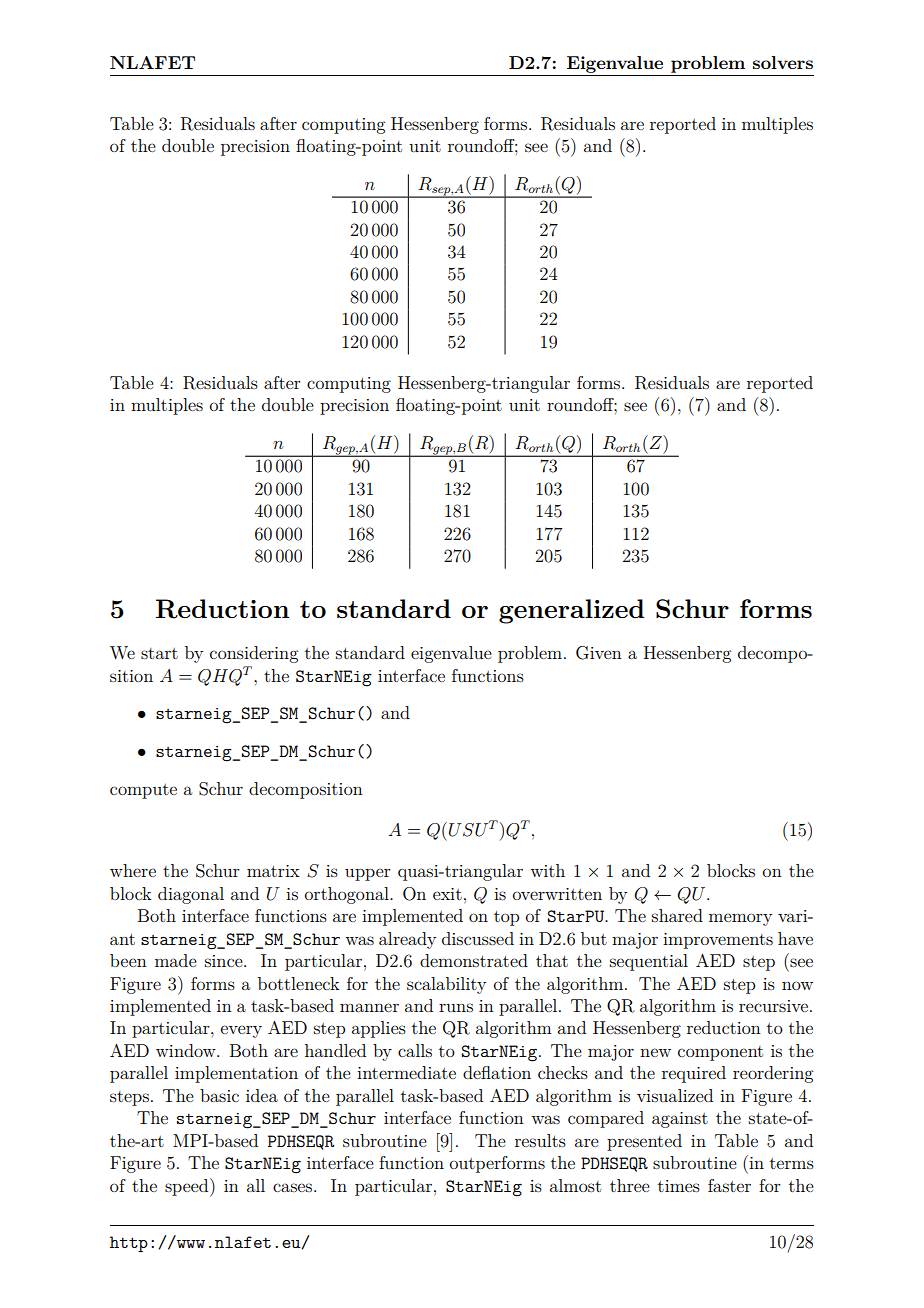 The width and height of the screenshot is (924, 1308). I want to click on generalized, so click(571, 611).
